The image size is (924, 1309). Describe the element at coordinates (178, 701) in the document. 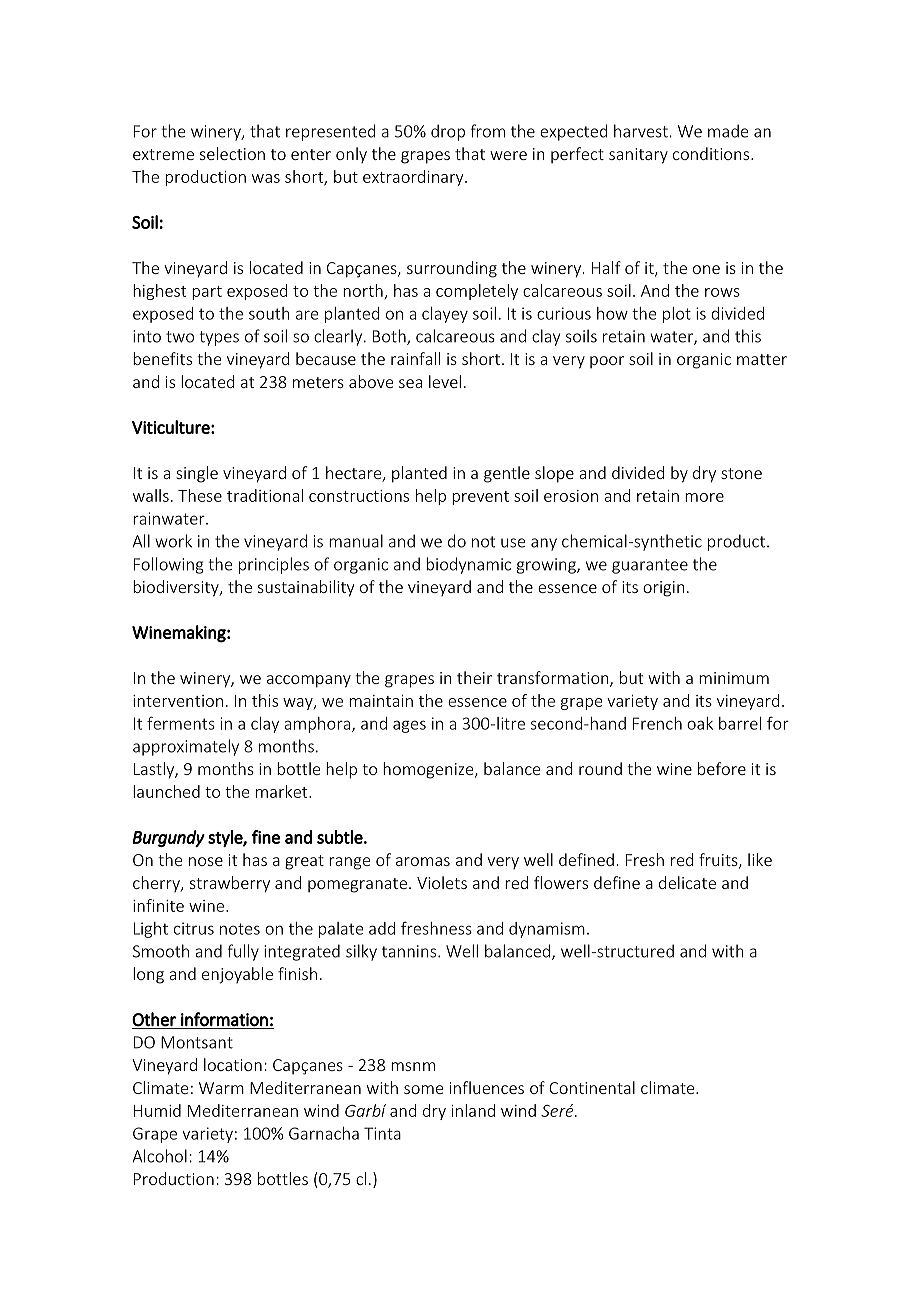

I see `intervention` at that location.
